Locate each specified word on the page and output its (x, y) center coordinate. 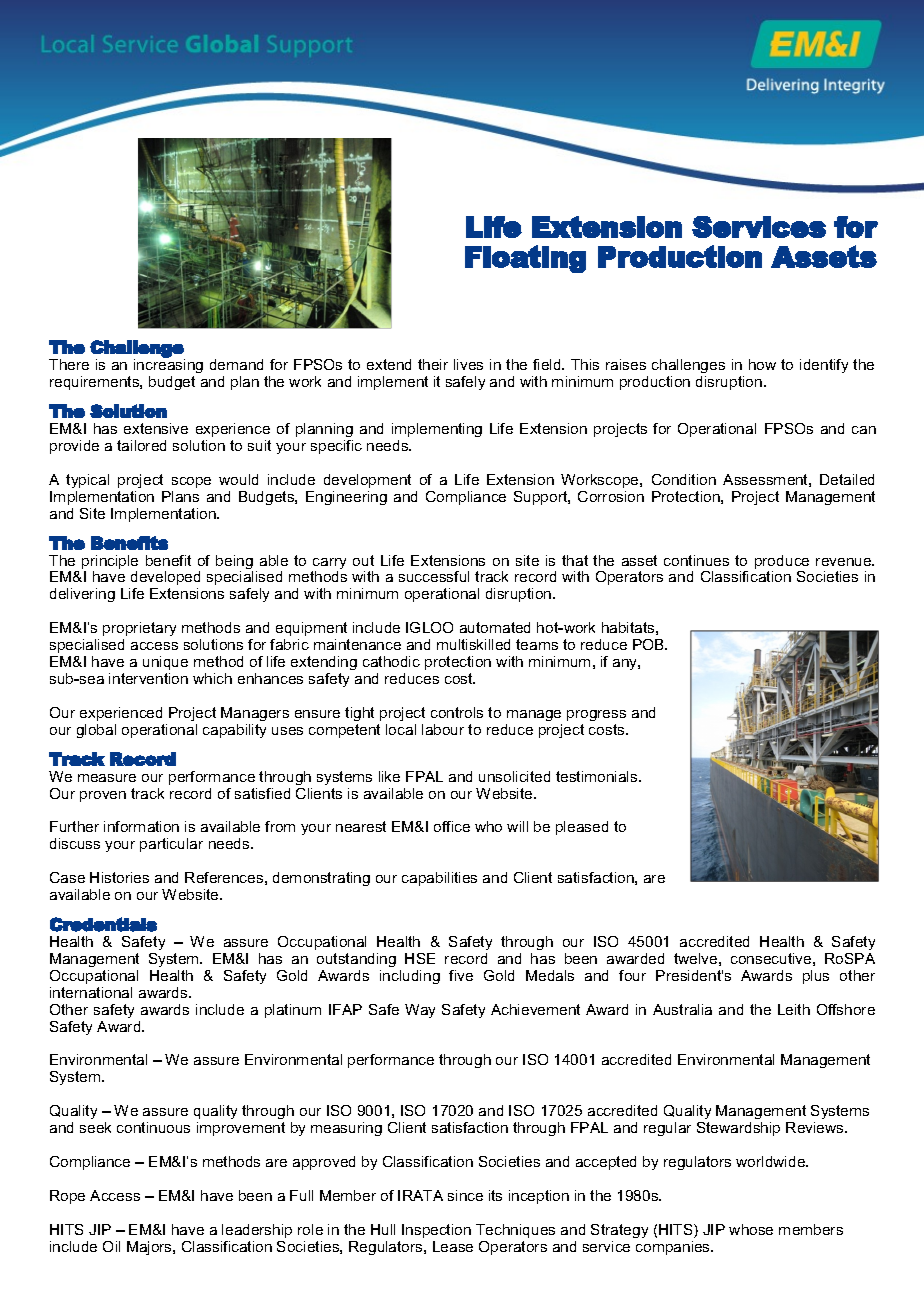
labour (443, 729)
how (762, 364)
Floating (525, 259)
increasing (168, 365)
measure (107, 778)
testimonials (598, 776)
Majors (150, 1248)
